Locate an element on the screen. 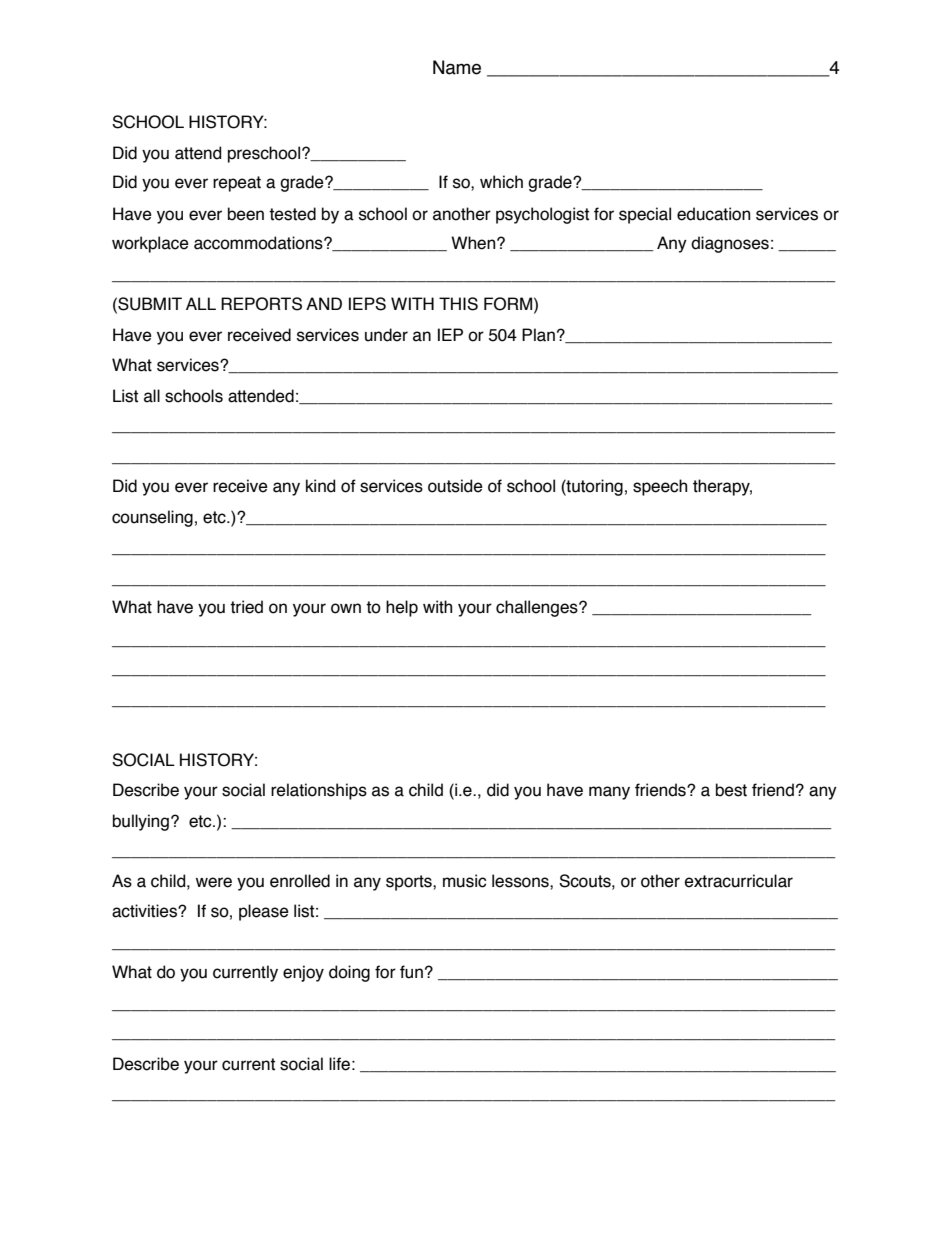  many is located at coordinates (609, 793).
